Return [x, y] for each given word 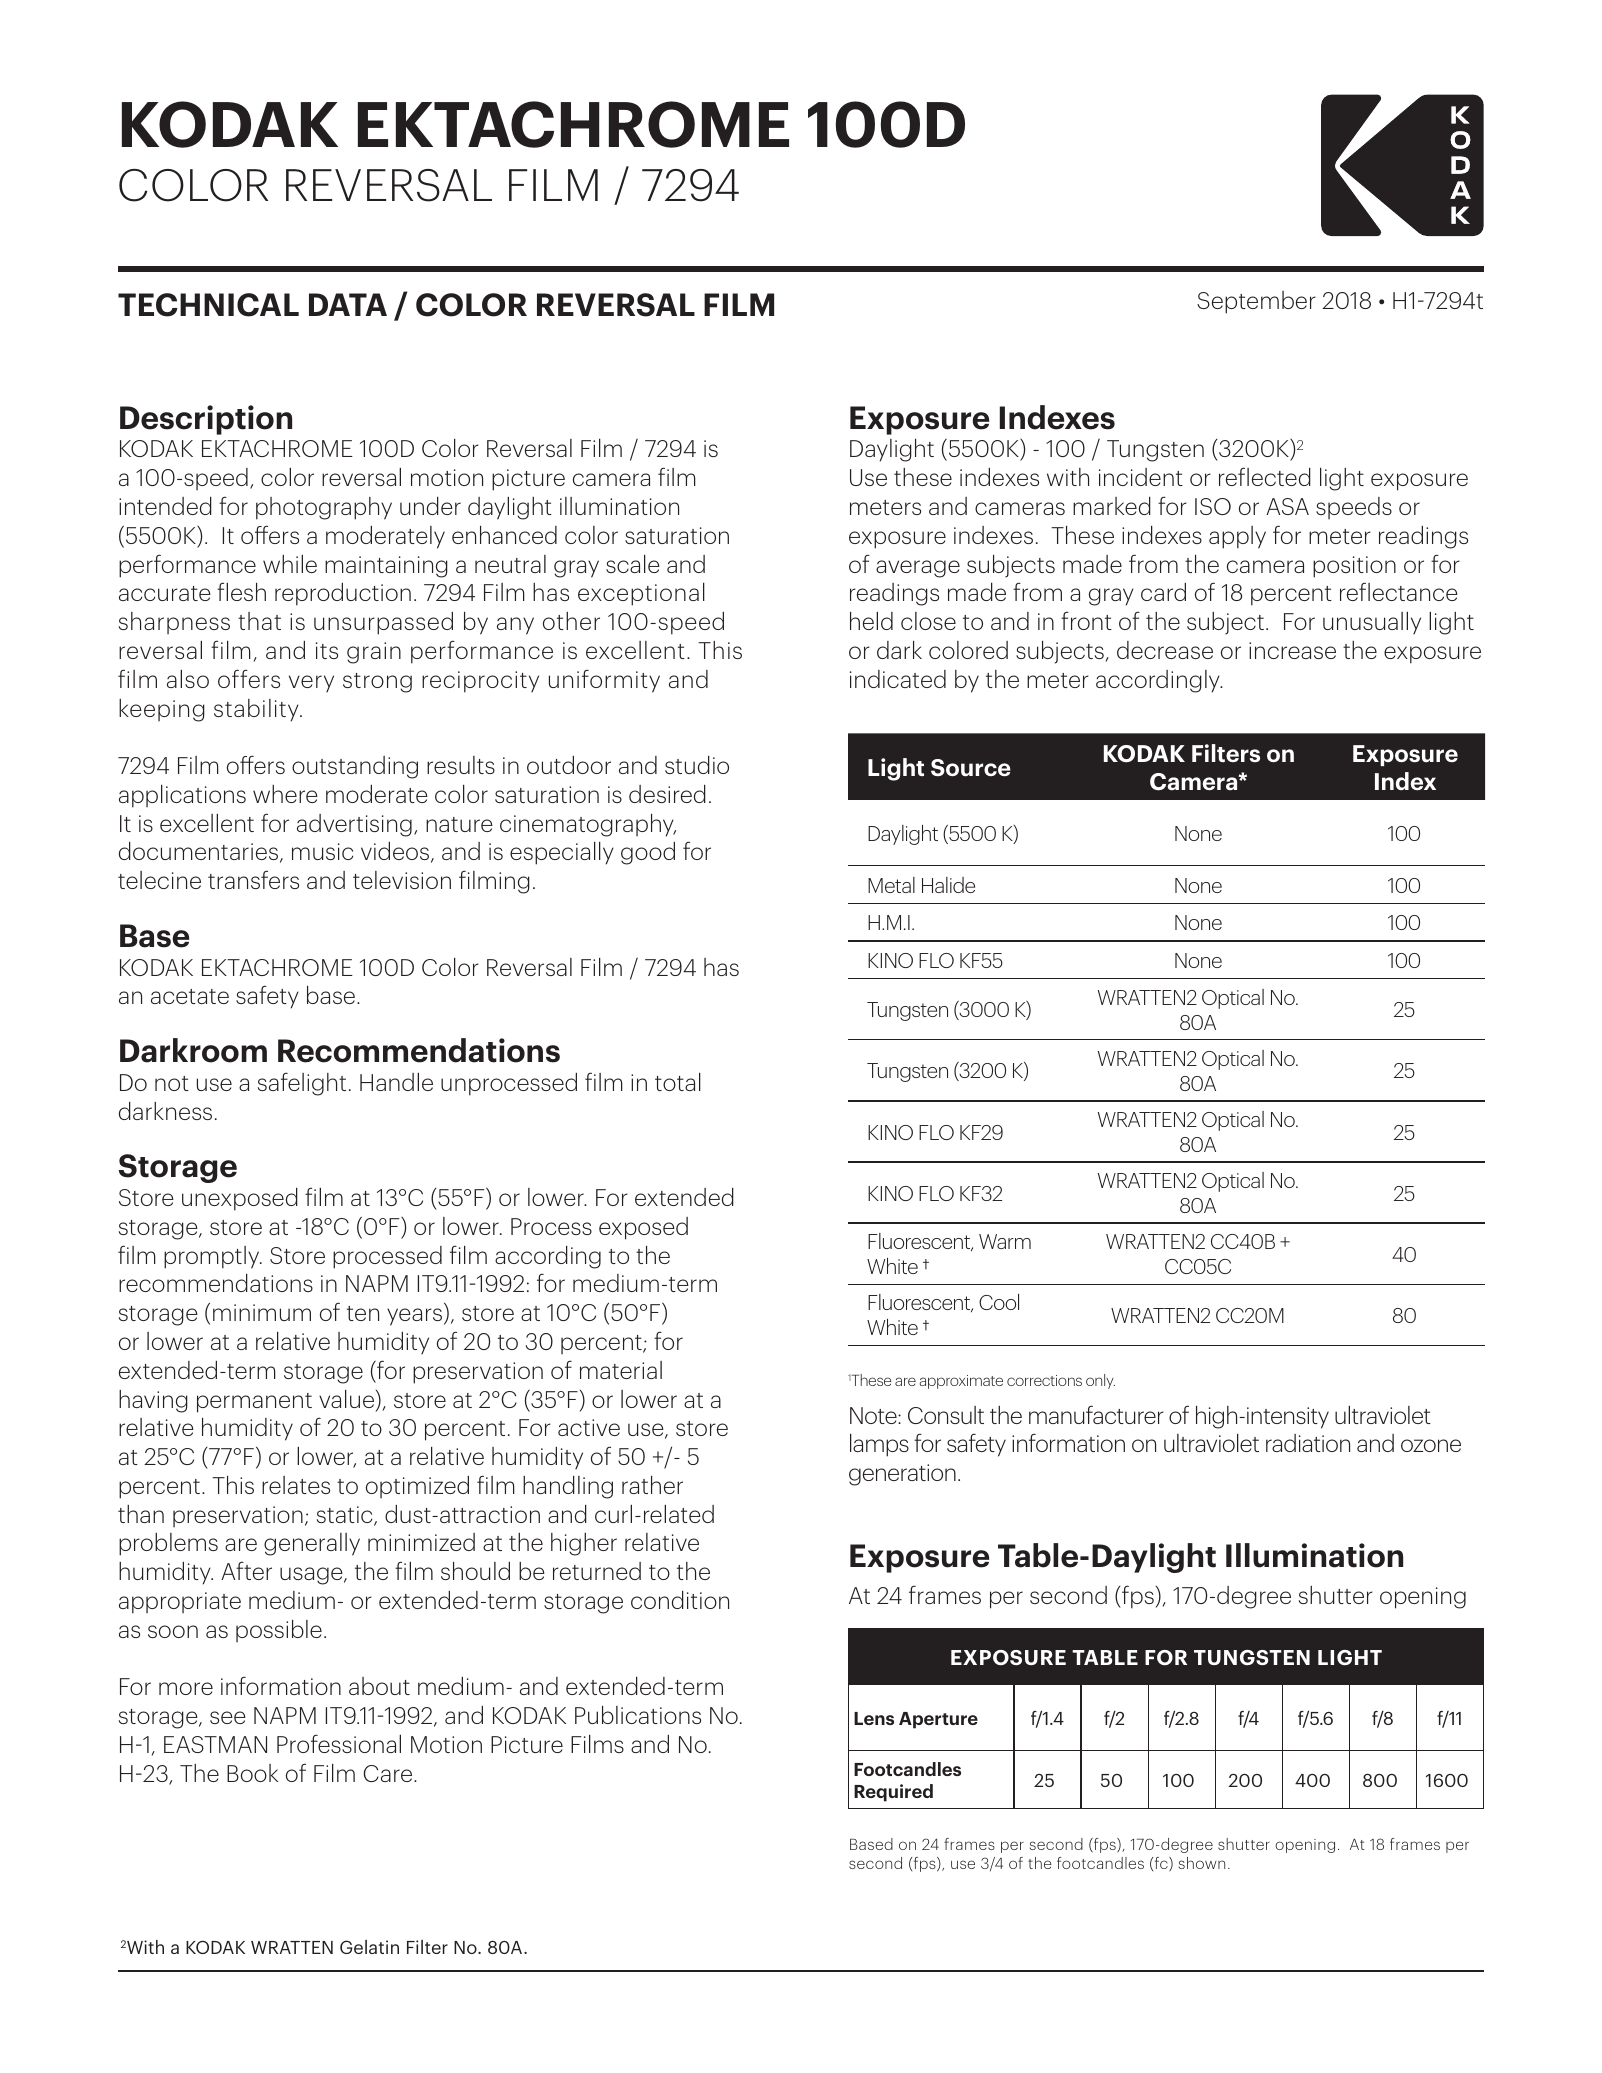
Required [893, 1793]
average [918, 569]
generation [902, 1475]
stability [257, 710]
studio [697, 765]
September [1256, 302]
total [678, 1082]
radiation [1308, 1443]
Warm [1005, 1241]
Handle [396, 1082]
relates [296, 1485]
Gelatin [369, 1947]
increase [1292, 650]
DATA [348, 304]
